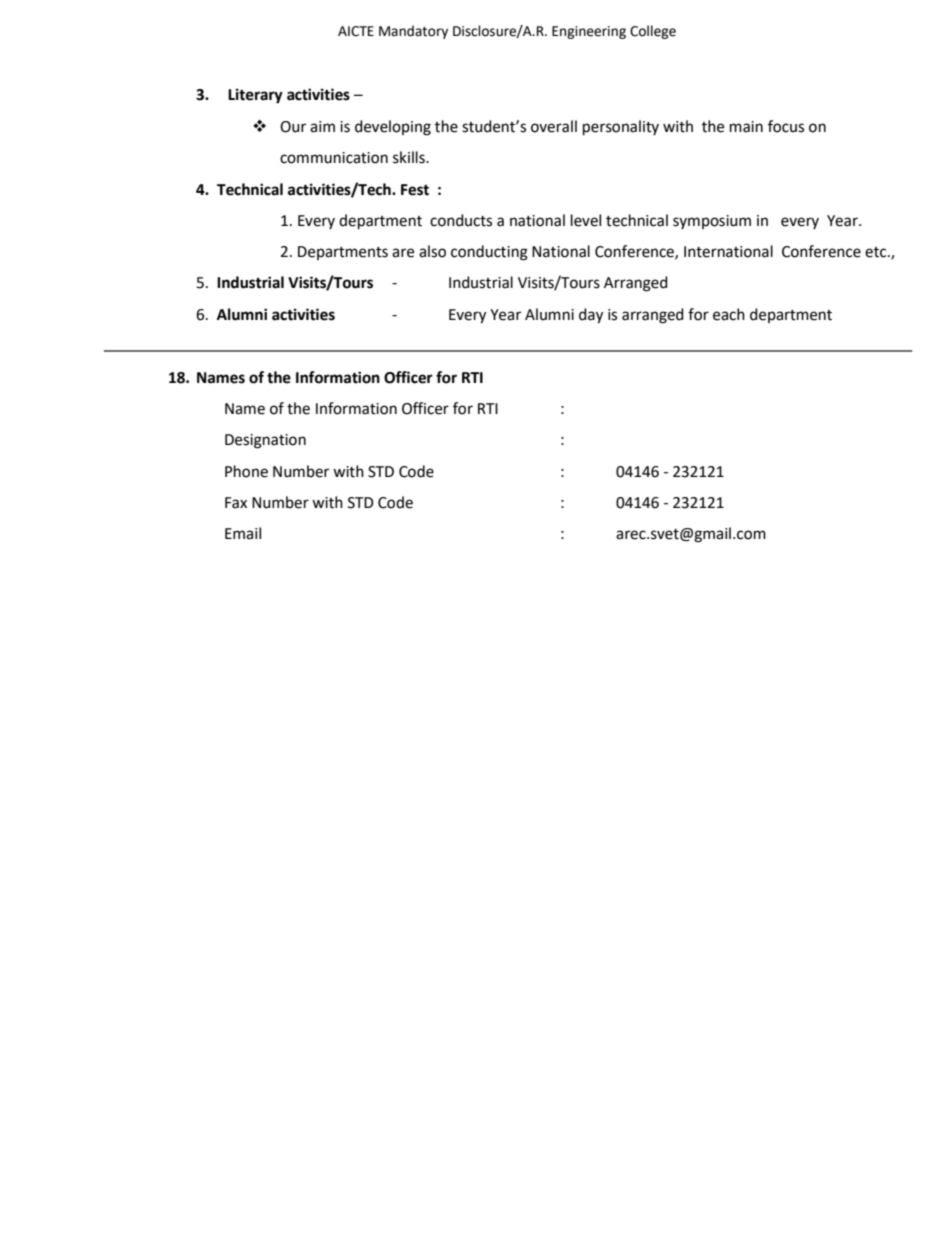 The height and width of the image is (1233, 952). What do you see at coordinates (591, 316) in the image?
I see `day` at bounding box center [591, 316].
